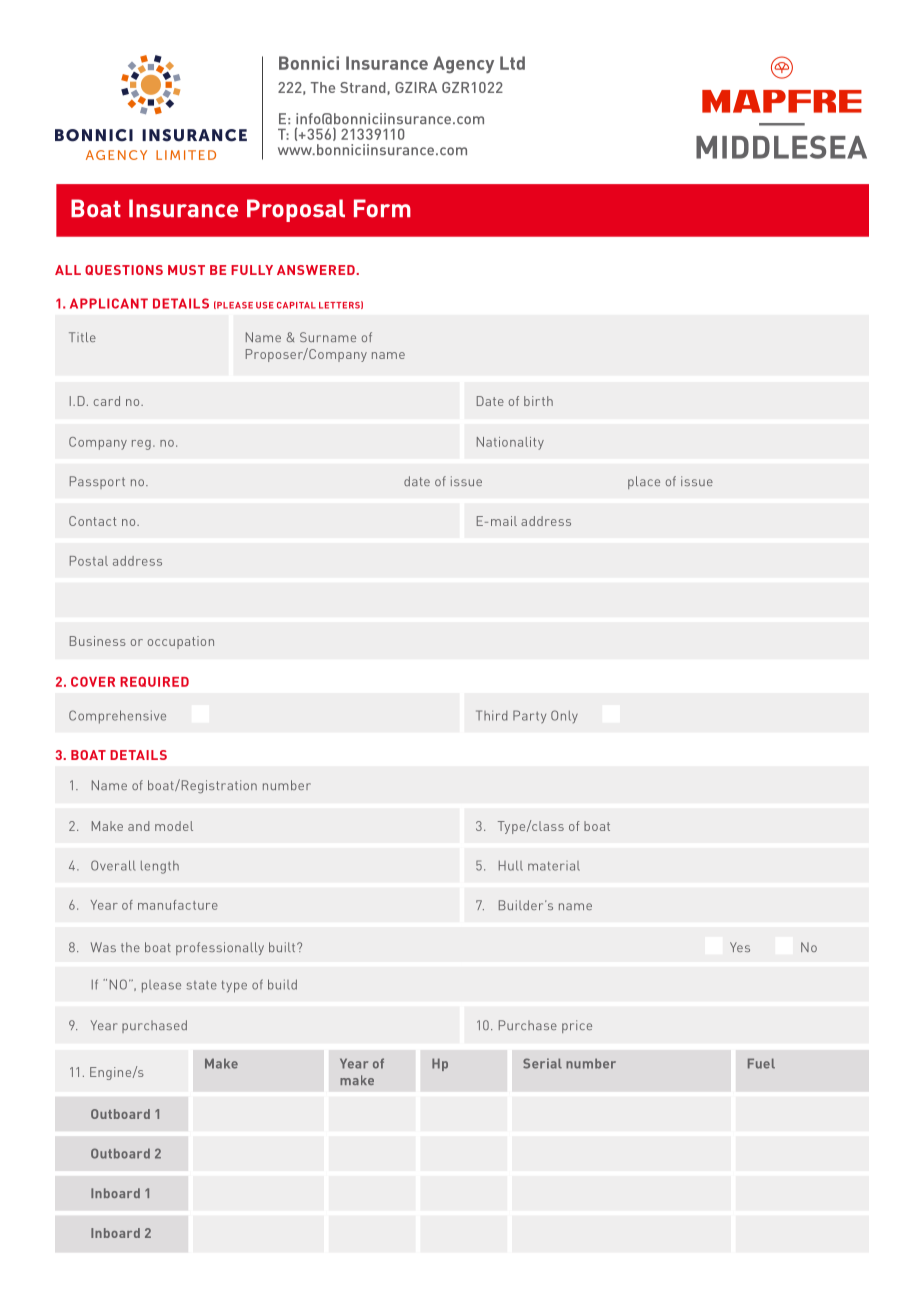 This screenshot has width=924, height=1308. What do you see at coordinates (317, 270) in the screenshot?
I see `ANSWERED` at bounding box center [317, 270].
